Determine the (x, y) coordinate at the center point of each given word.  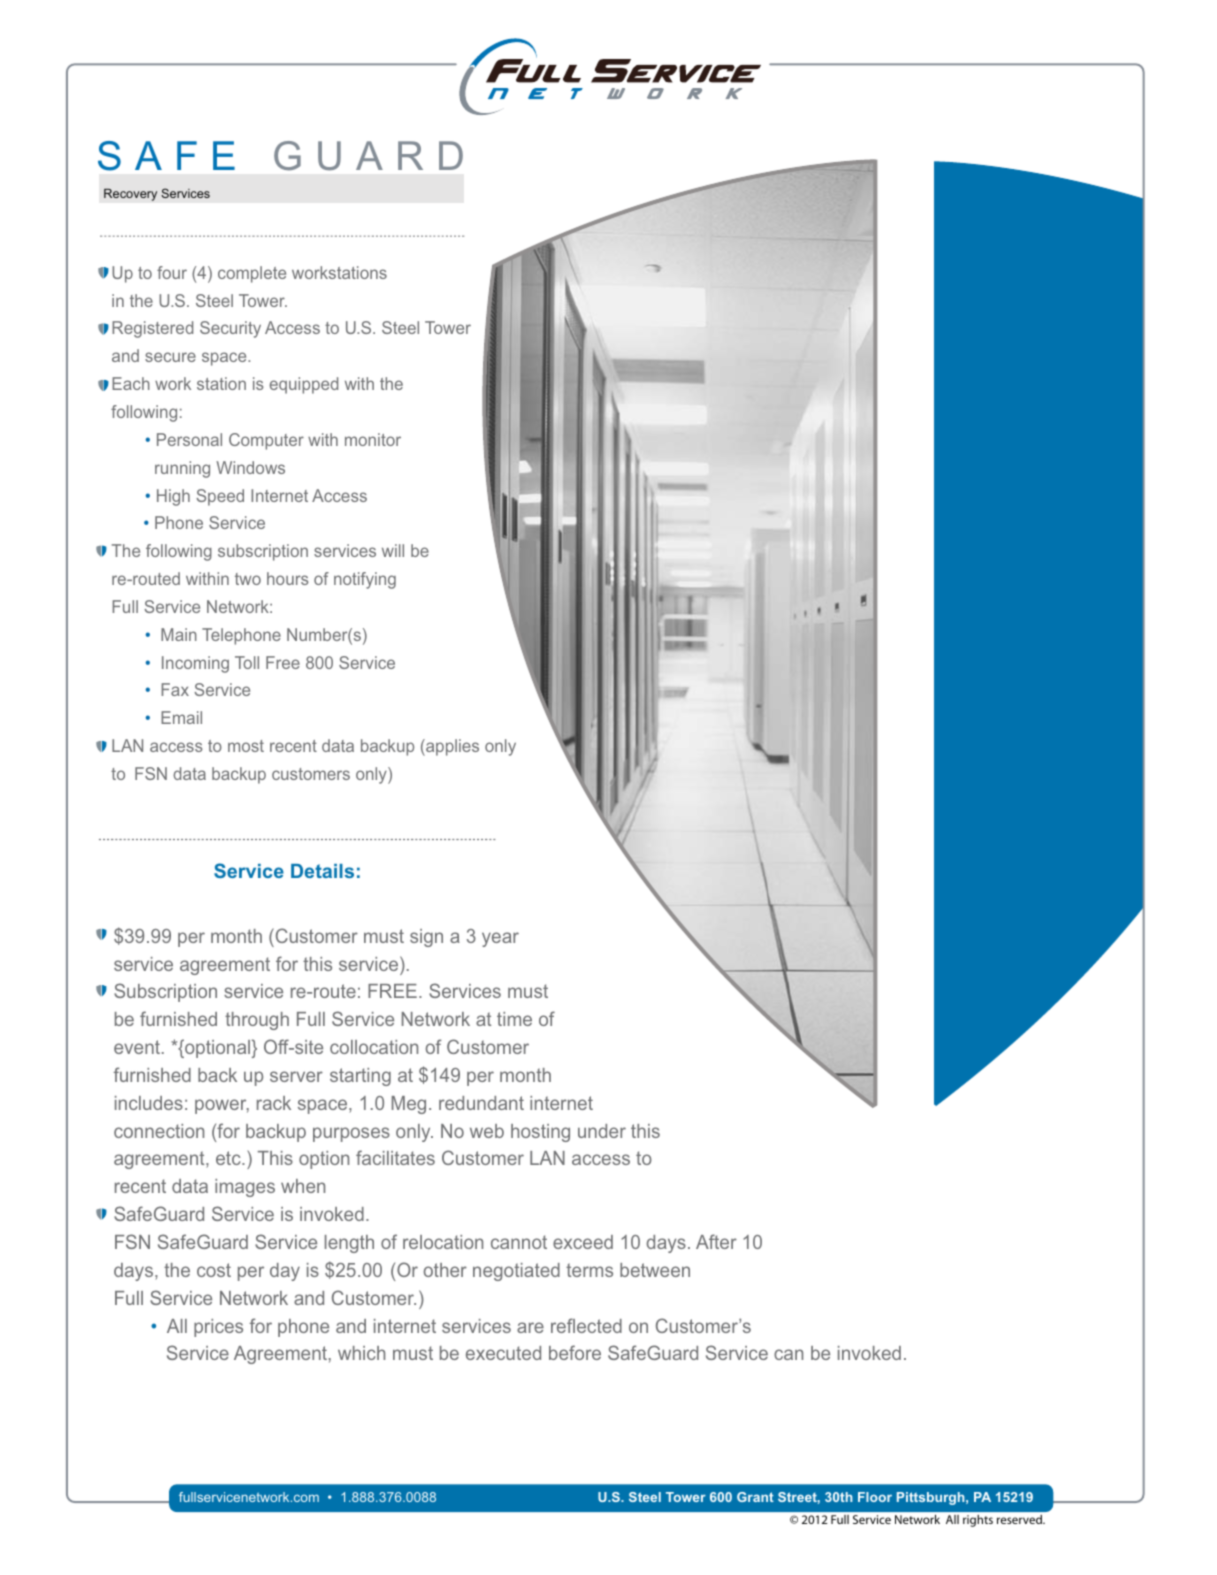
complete (252, 274)
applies (451, 747)
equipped (304, 385)
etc (229, 1158)
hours (288, 578)
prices (218, 1328)
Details (322, 871)
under (602, 1131)
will (393, 550)
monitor (373, 439)
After (716, 1241)
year (500, 939)
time (514, 1019)
